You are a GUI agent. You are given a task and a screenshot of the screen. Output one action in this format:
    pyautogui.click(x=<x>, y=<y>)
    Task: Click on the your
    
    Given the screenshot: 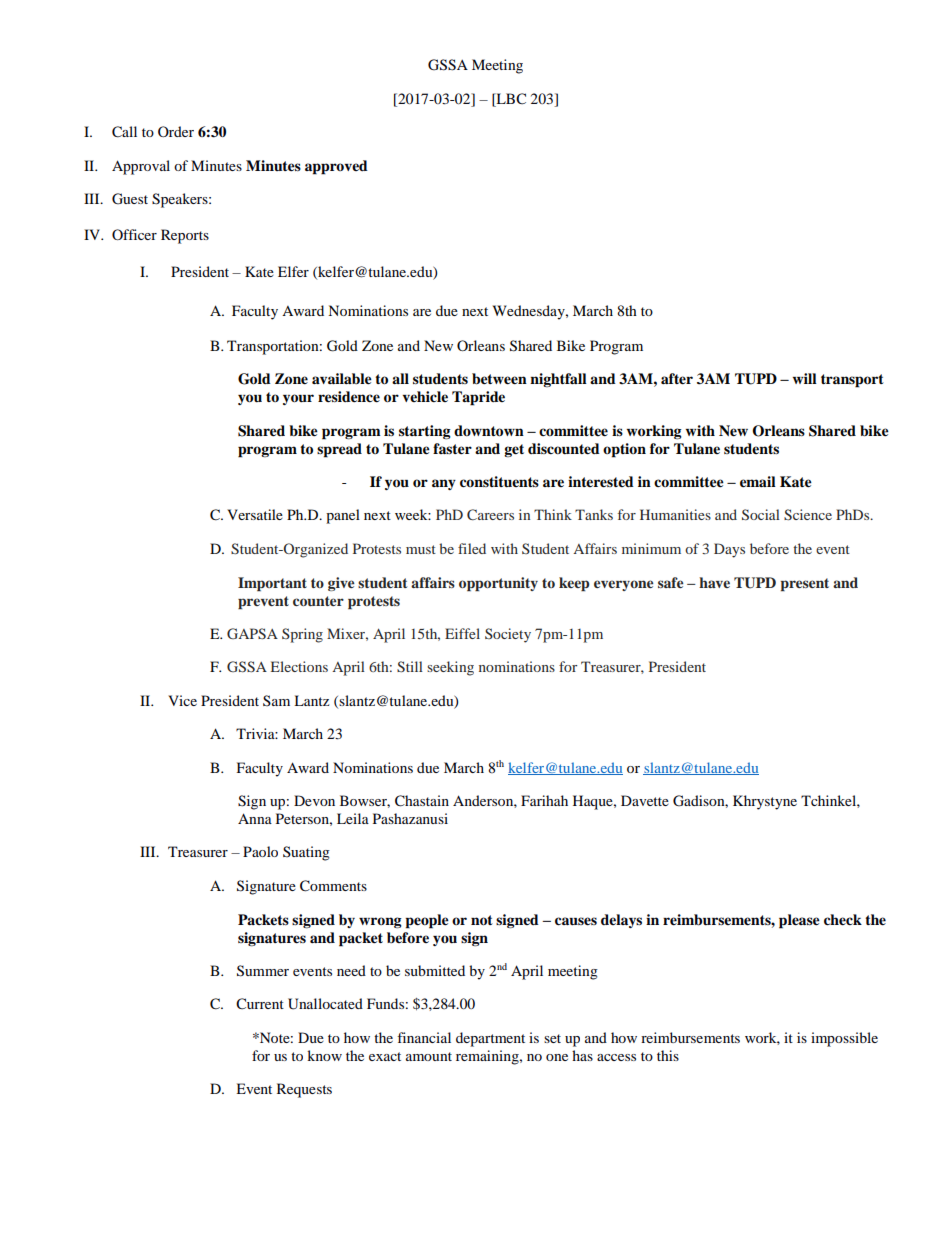 What is the action you would take?
    pyautogui.click(x=298, y=399)
